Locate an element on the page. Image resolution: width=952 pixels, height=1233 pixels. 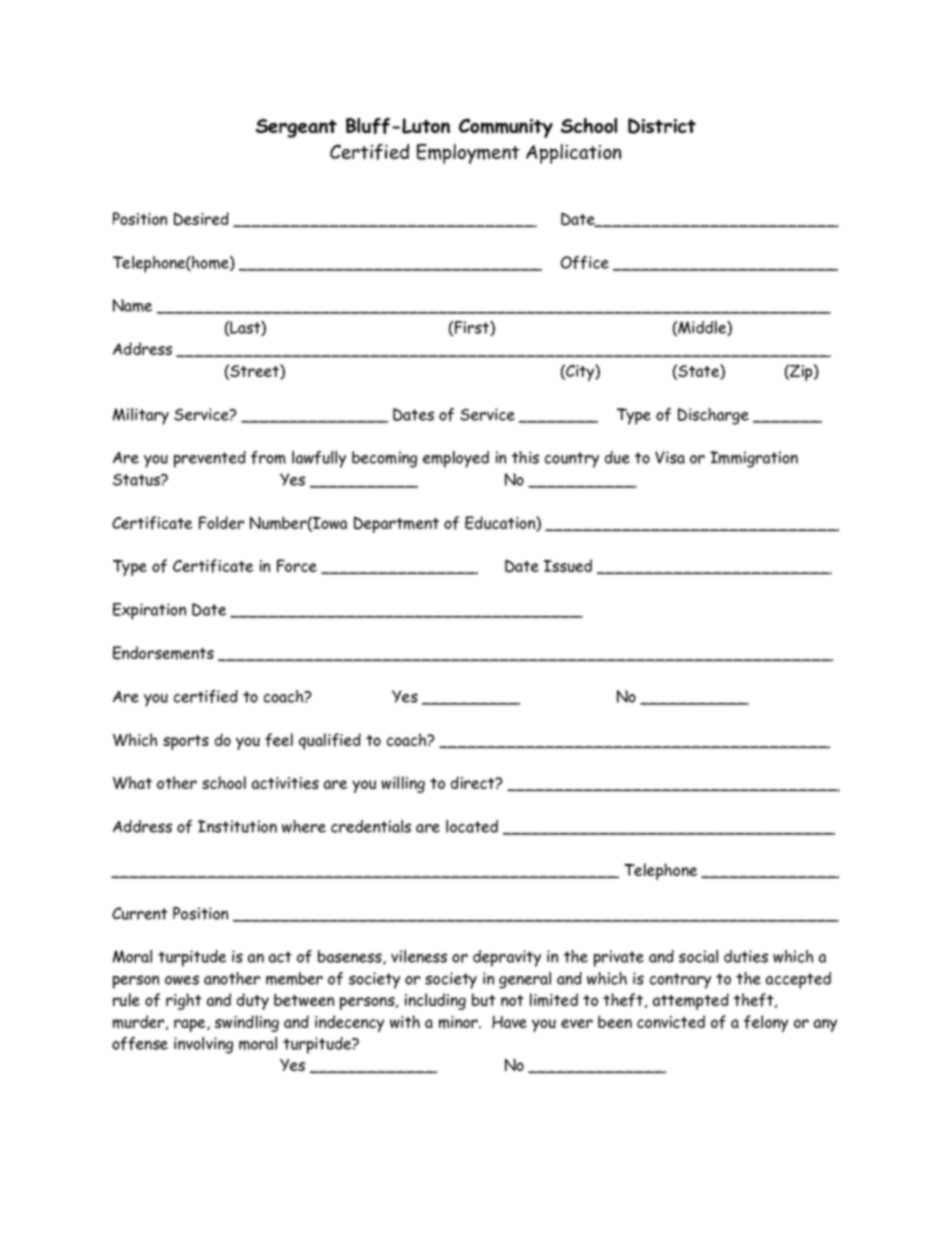
Discharge is located at coordinates (713, 416).
